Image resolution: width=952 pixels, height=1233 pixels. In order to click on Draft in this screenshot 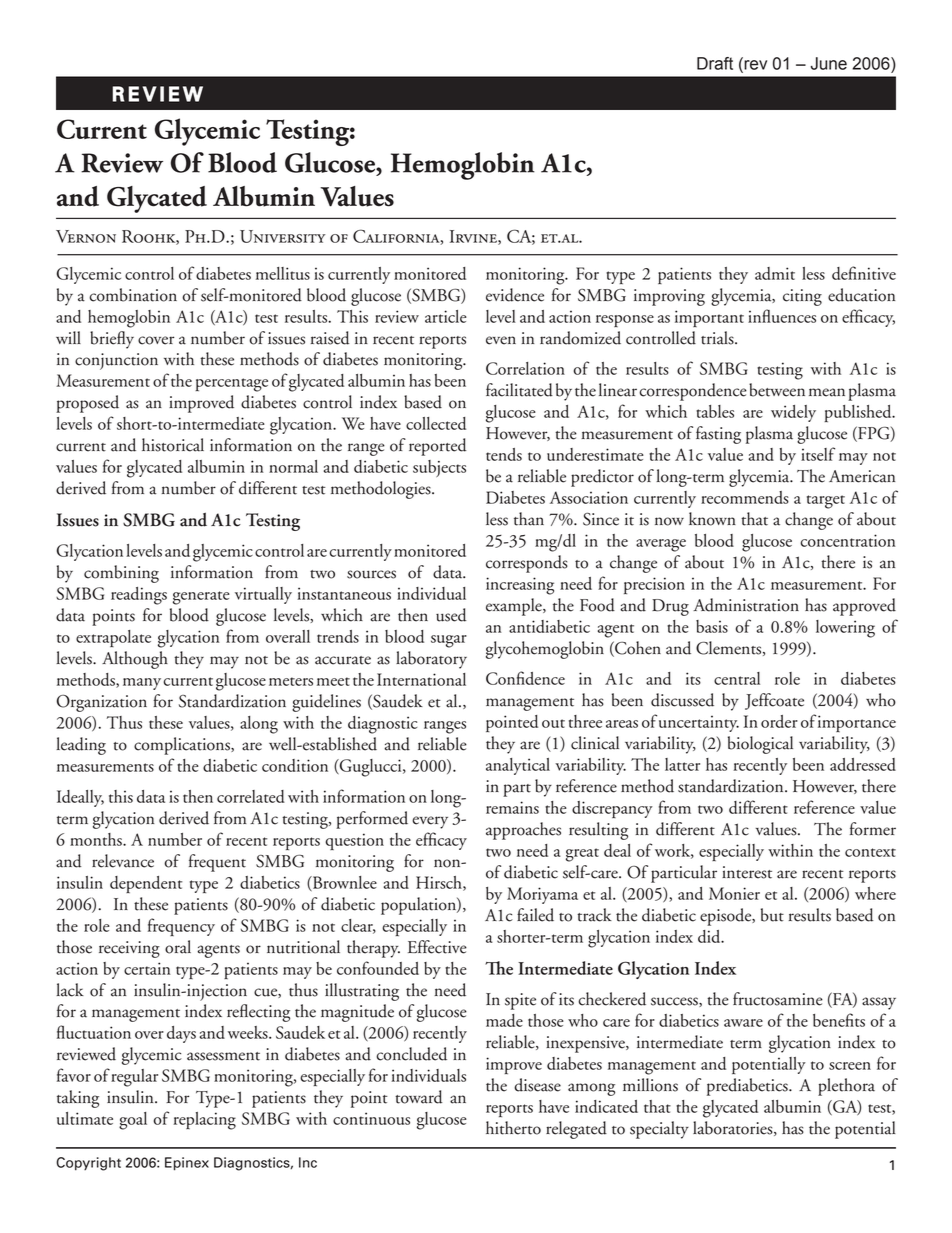, I will do `click(715, 63)`.
